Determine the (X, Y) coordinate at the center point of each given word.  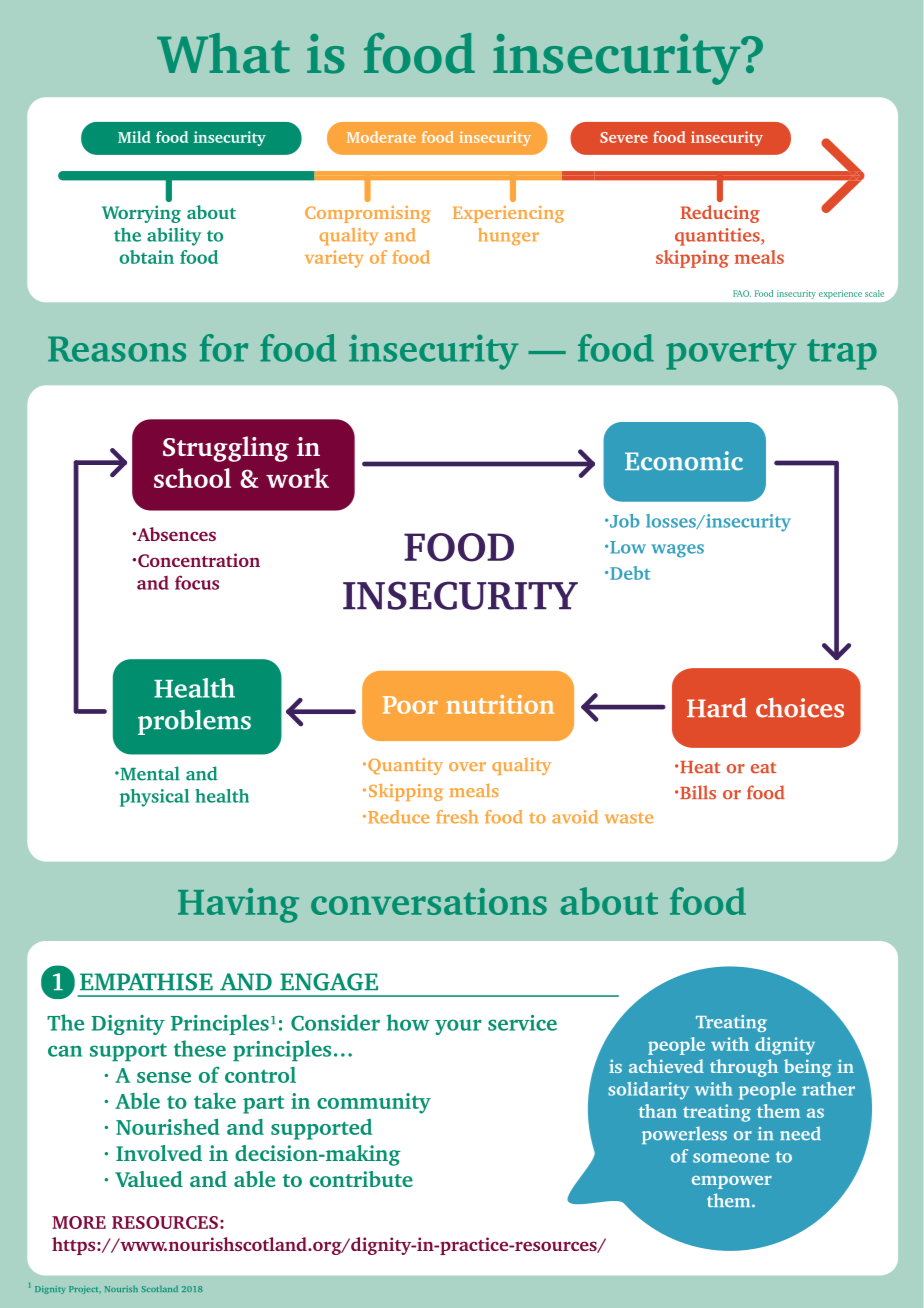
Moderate (381, 137)
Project (85, 1290)
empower (732, 1182)
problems (194, 722)
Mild (134, 137)
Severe (624, 137)
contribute (361, 1179)
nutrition (500, 704)
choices (800, 708)
